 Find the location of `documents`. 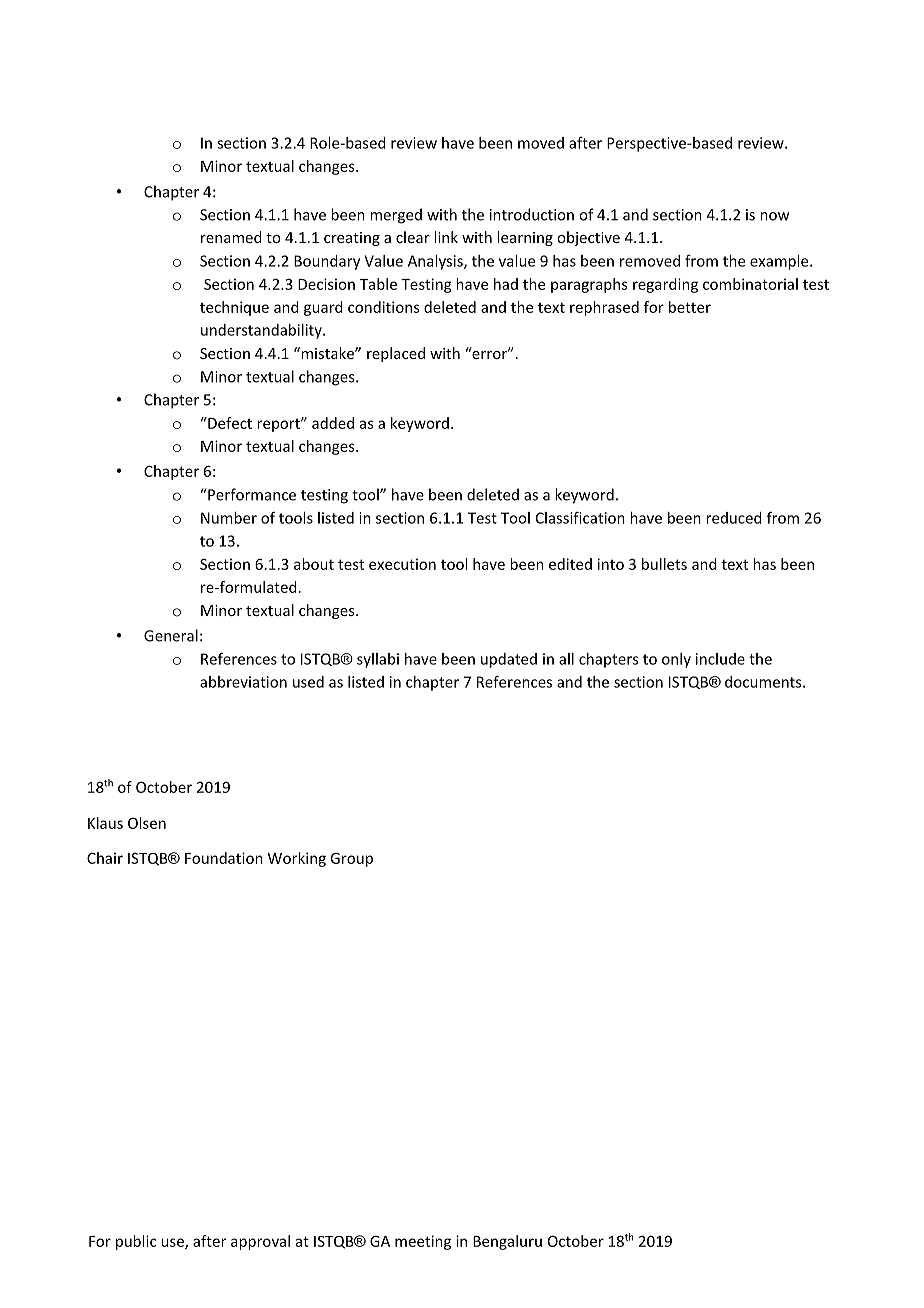

documents is located at coordinates (764, 682).
